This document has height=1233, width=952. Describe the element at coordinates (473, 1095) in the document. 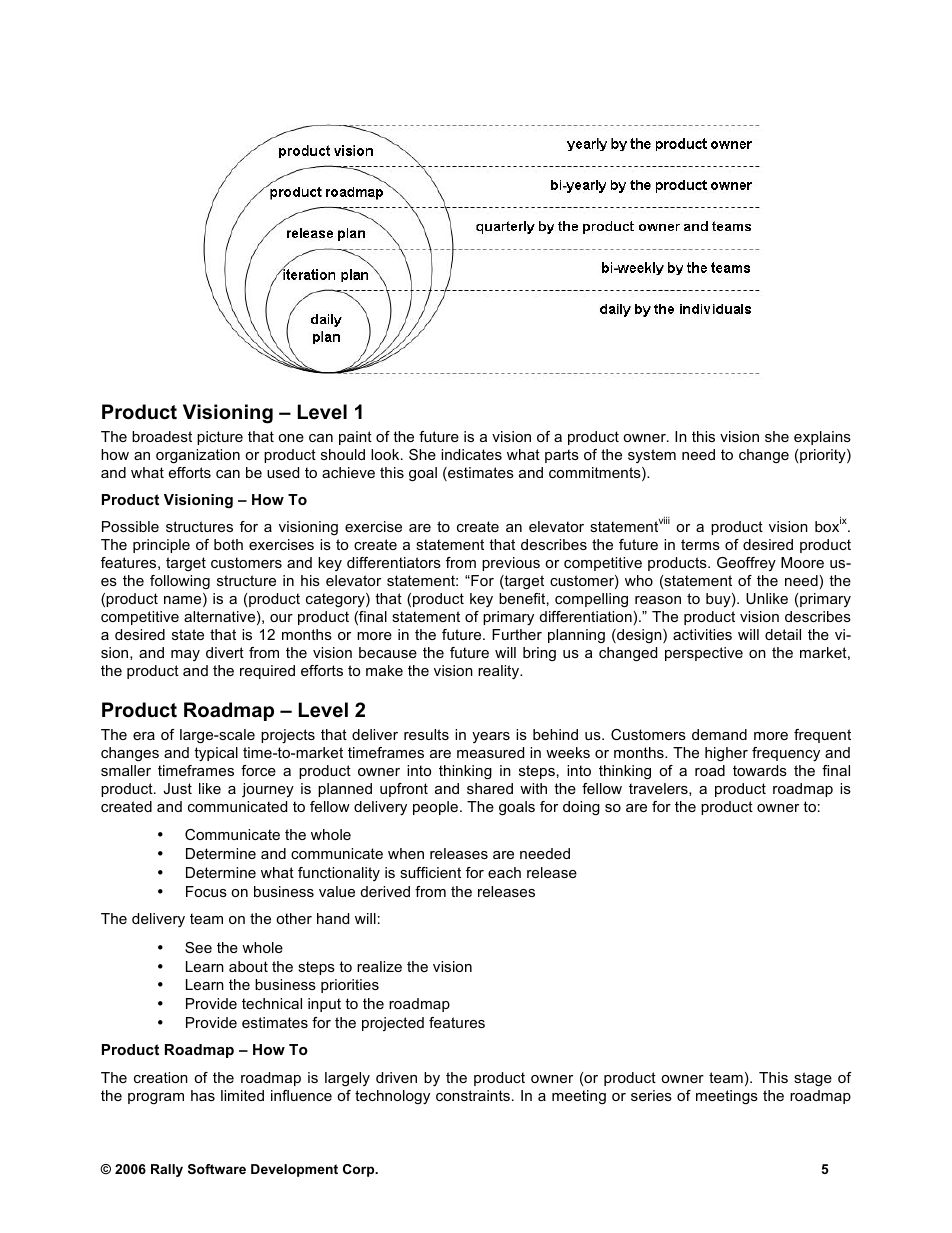

I see `constraints` at that location.
